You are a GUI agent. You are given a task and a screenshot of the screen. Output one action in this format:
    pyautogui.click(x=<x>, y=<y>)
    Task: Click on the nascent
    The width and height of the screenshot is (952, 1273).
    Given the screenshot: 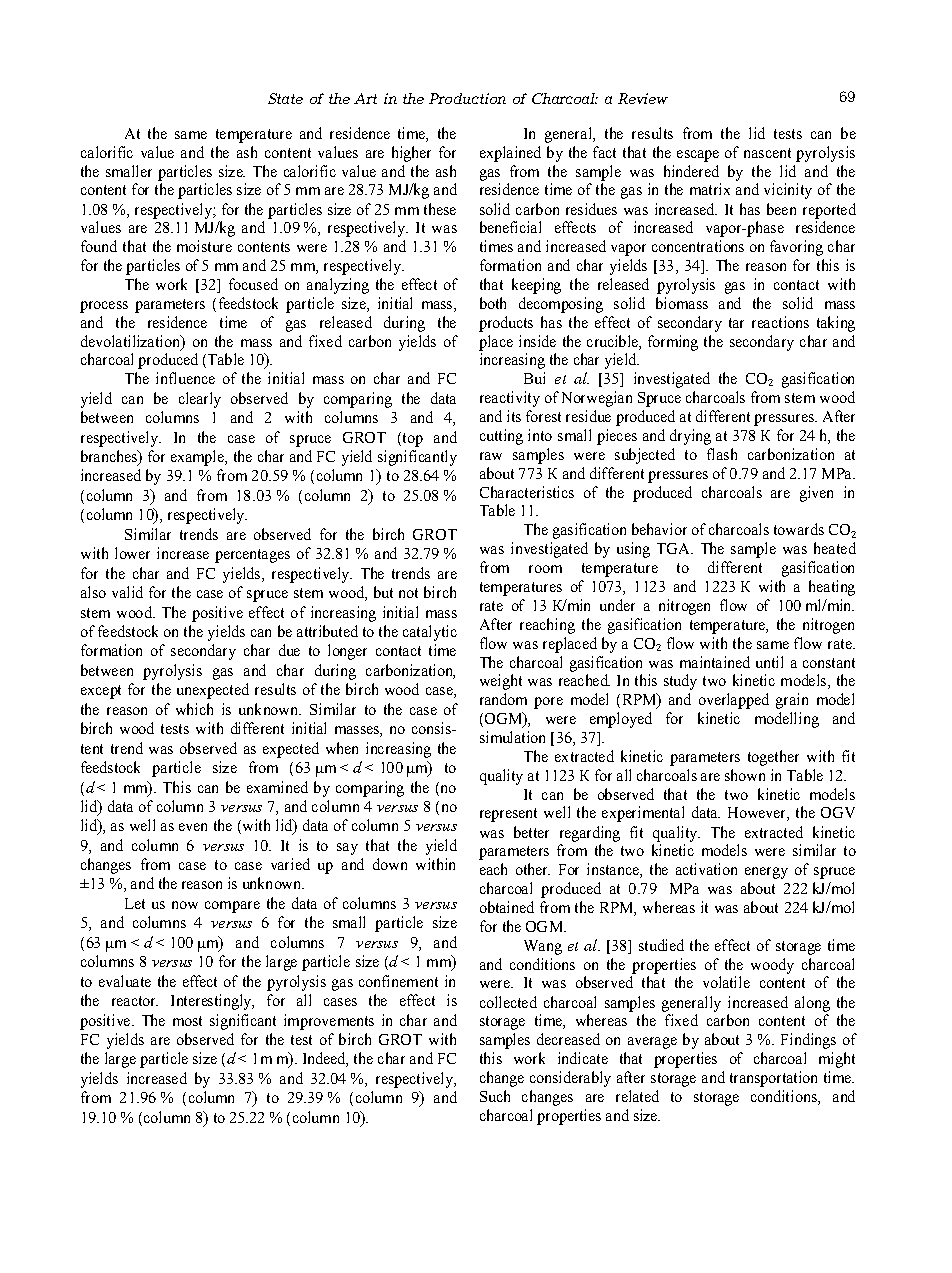 What is the action you would take?
    pyautogui.click(x=767, y=153)
